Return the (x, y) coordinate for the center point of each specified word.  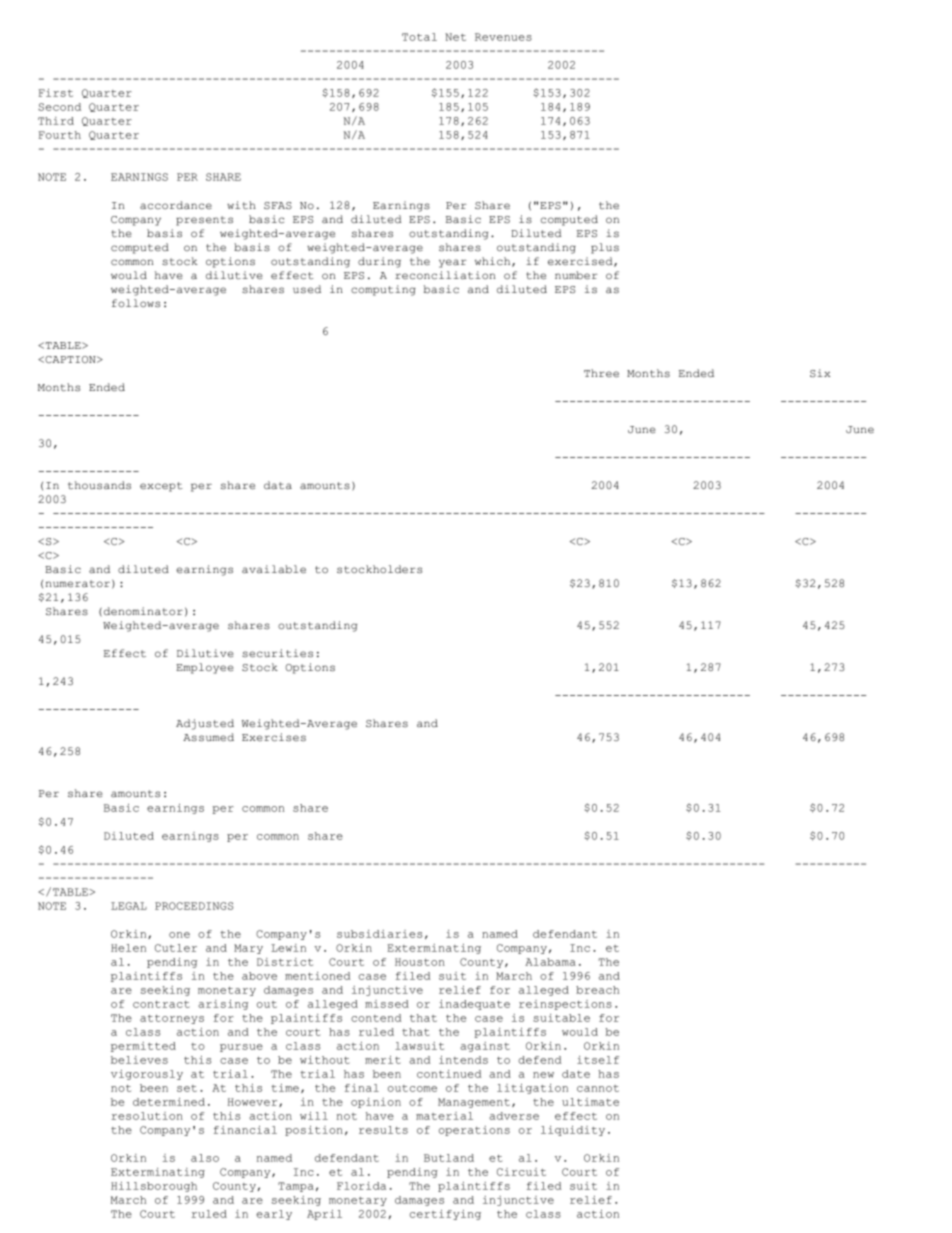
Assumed (208, 737)
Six (820, 373)
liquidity (573, 1131)
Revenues (503, 37)
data (278, 485)
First (56, 93)
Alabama (550, 962)
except (161, 487)
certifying (445, 1215)
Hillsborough (154, 1187)
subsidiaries (379, 934)
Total (419, 37)
